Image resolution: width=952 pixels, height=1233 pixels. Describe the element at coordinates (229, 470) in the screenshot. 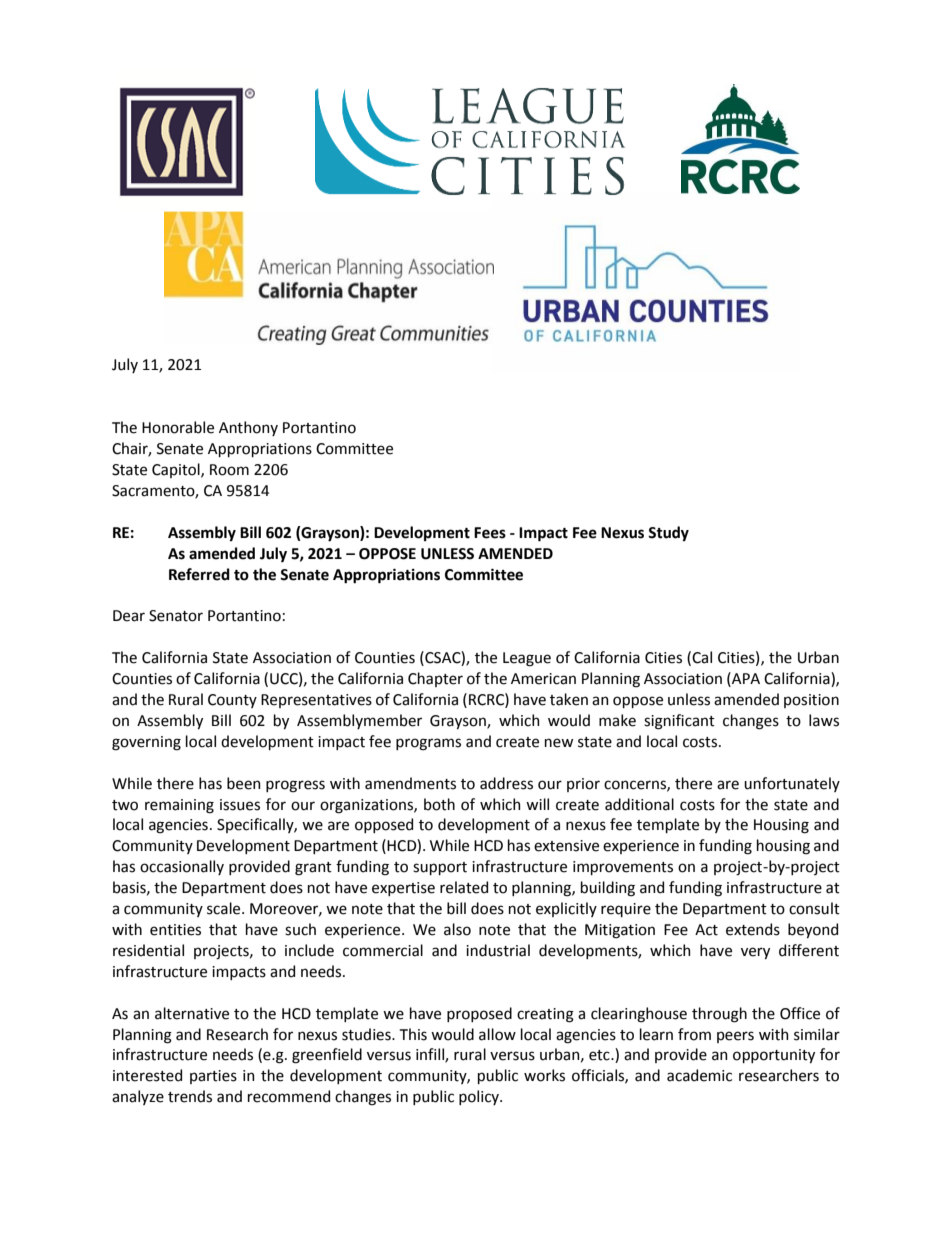

I see `Room` at that location.
